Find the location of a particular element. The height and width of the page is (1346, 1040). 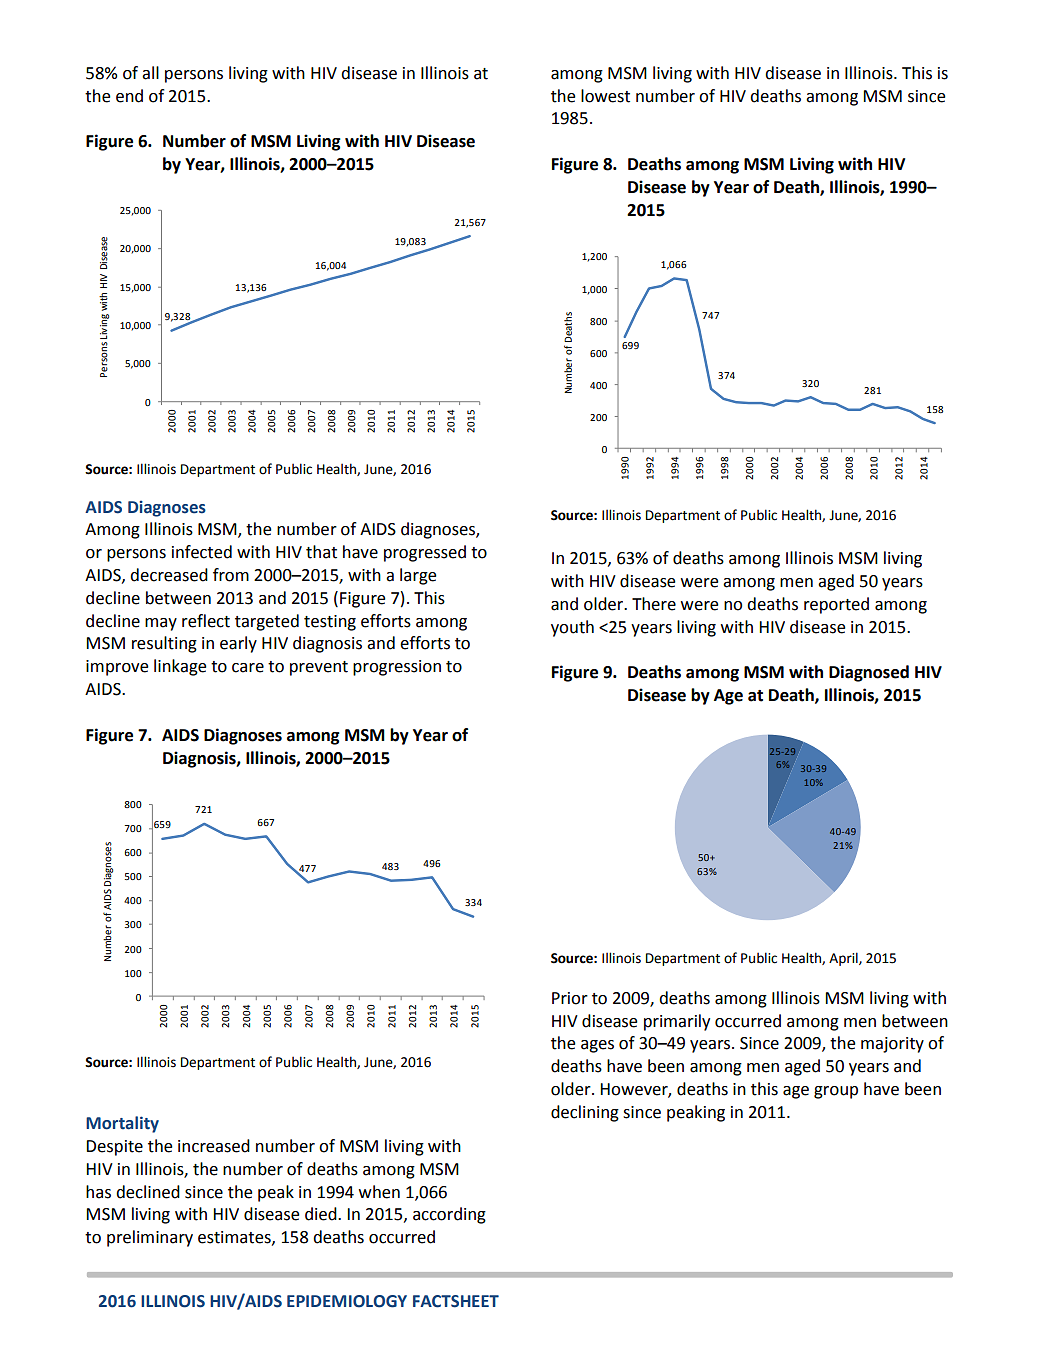

linkage is located at coordinates (180, 667).
